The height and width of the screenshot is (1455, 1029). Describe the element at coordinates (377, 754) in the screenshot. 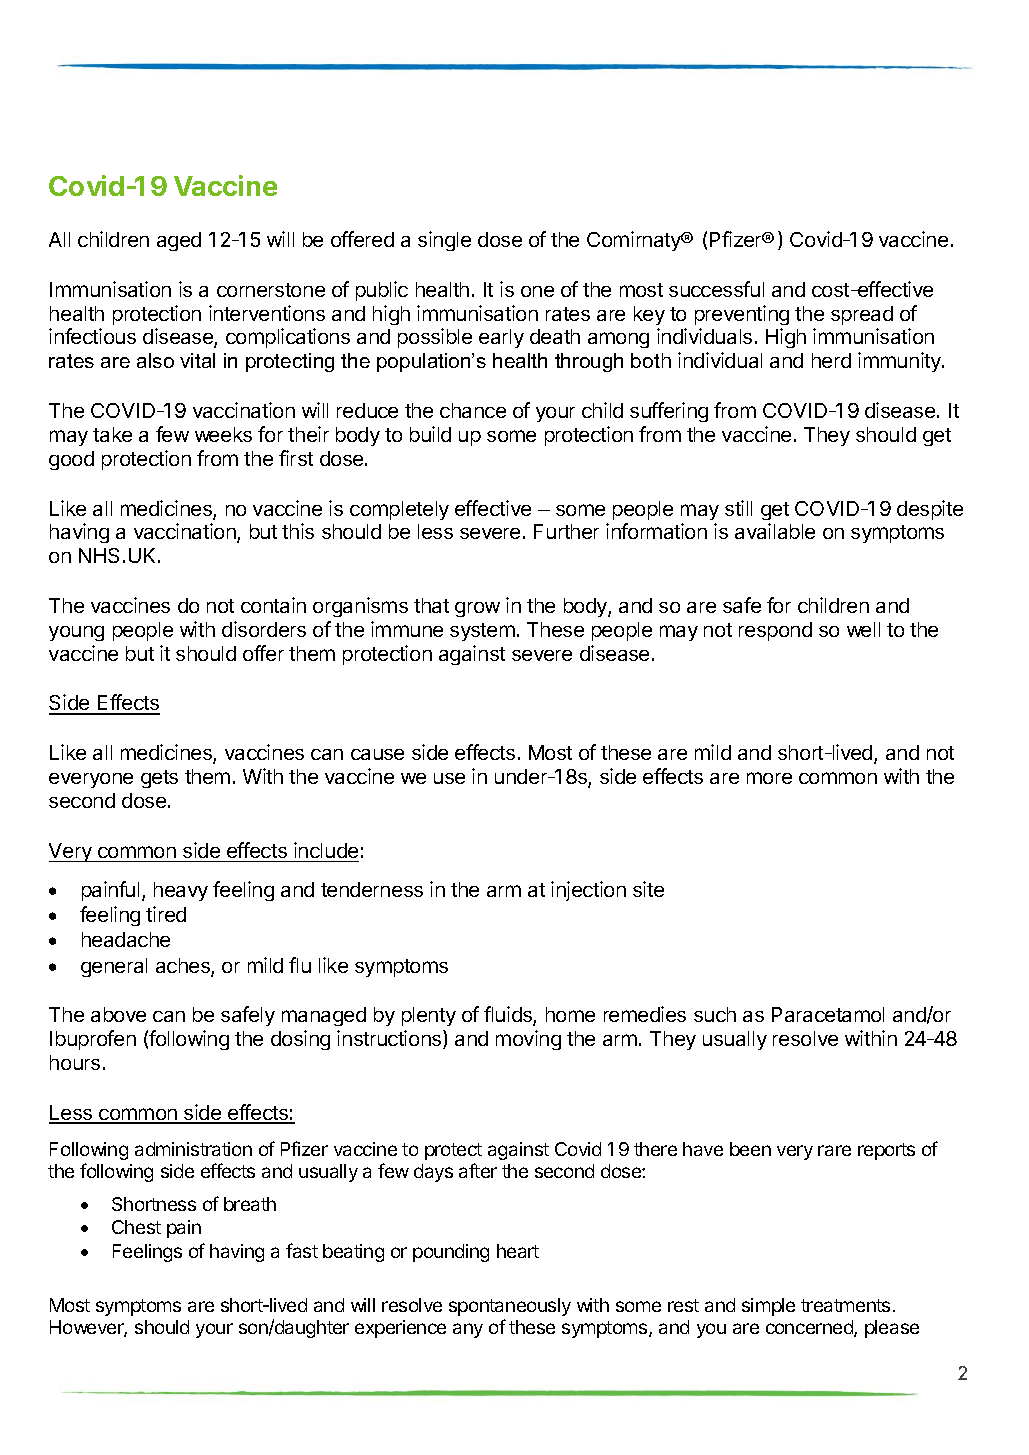

I see `cause` at that location.
